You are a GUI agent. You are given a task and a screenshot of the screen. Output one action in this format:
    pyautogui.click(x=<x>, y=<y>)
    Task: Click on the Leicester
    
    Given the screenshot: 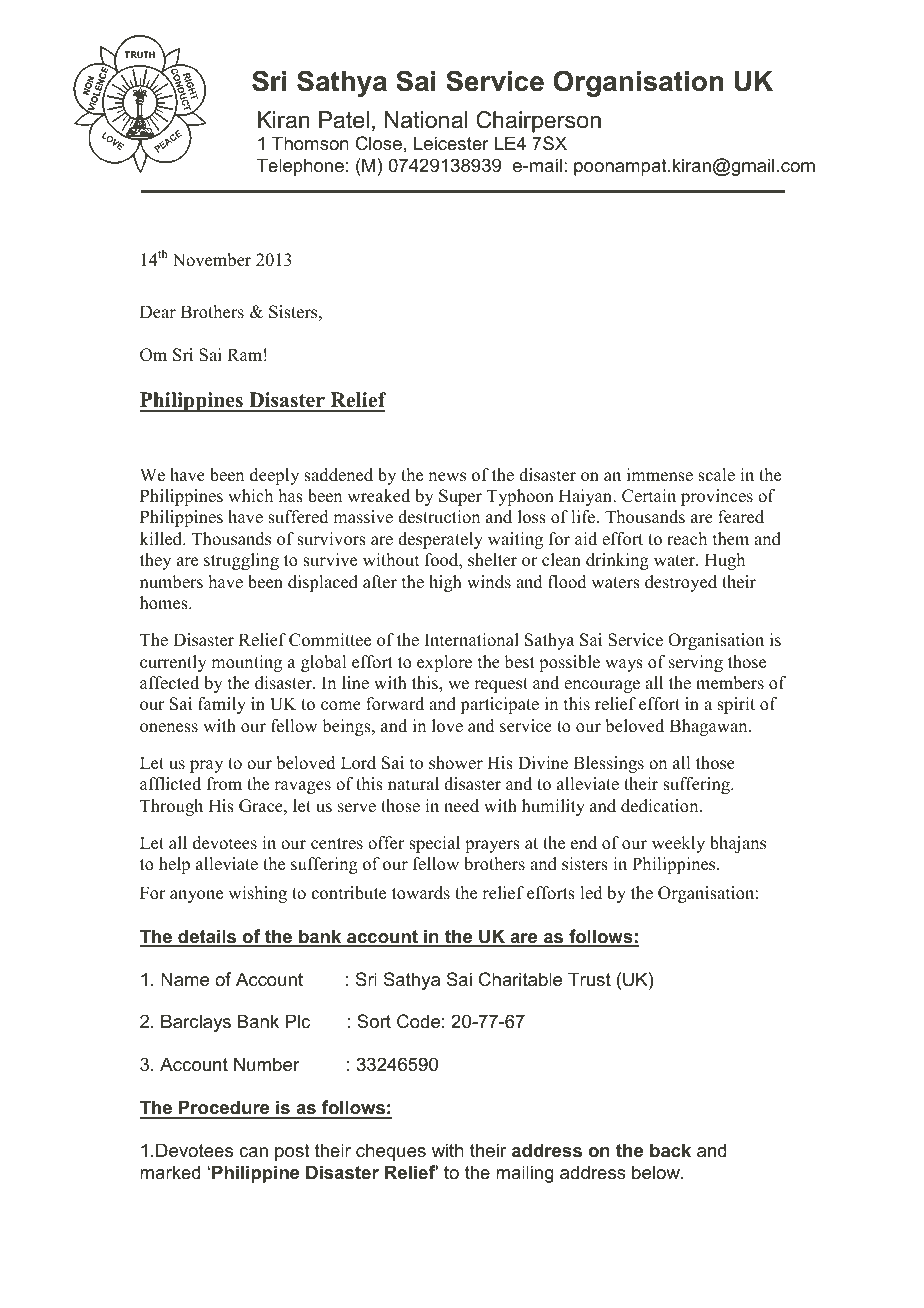 What is the action you would take?
    pyautogui.click(x=451, y=143)
